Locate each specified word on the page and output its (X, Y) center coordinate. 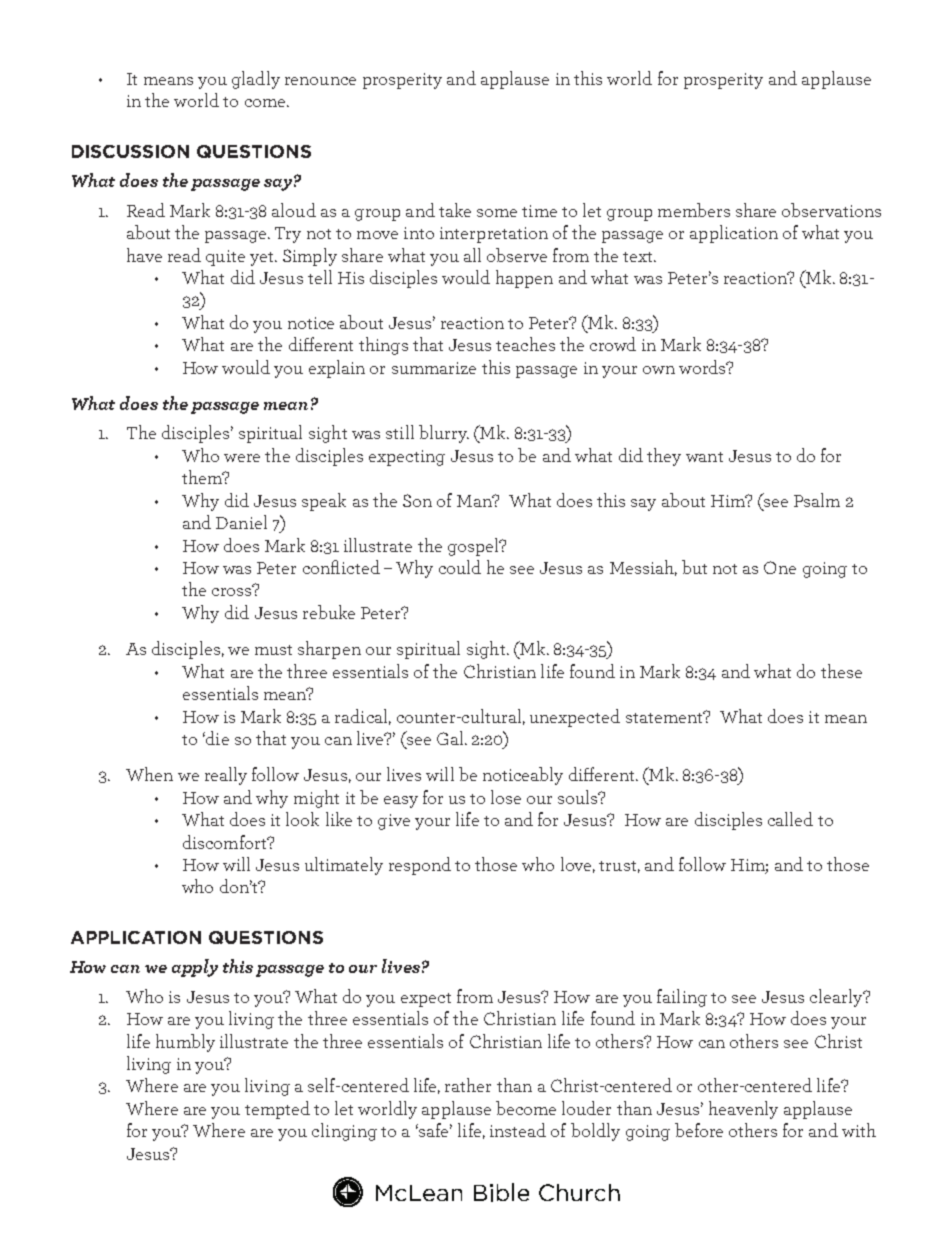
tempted (277, 1110)
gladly (256, 80)
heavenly (743, 1110)
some (497, 213)
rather (468, 1085)
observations (831, 210)
